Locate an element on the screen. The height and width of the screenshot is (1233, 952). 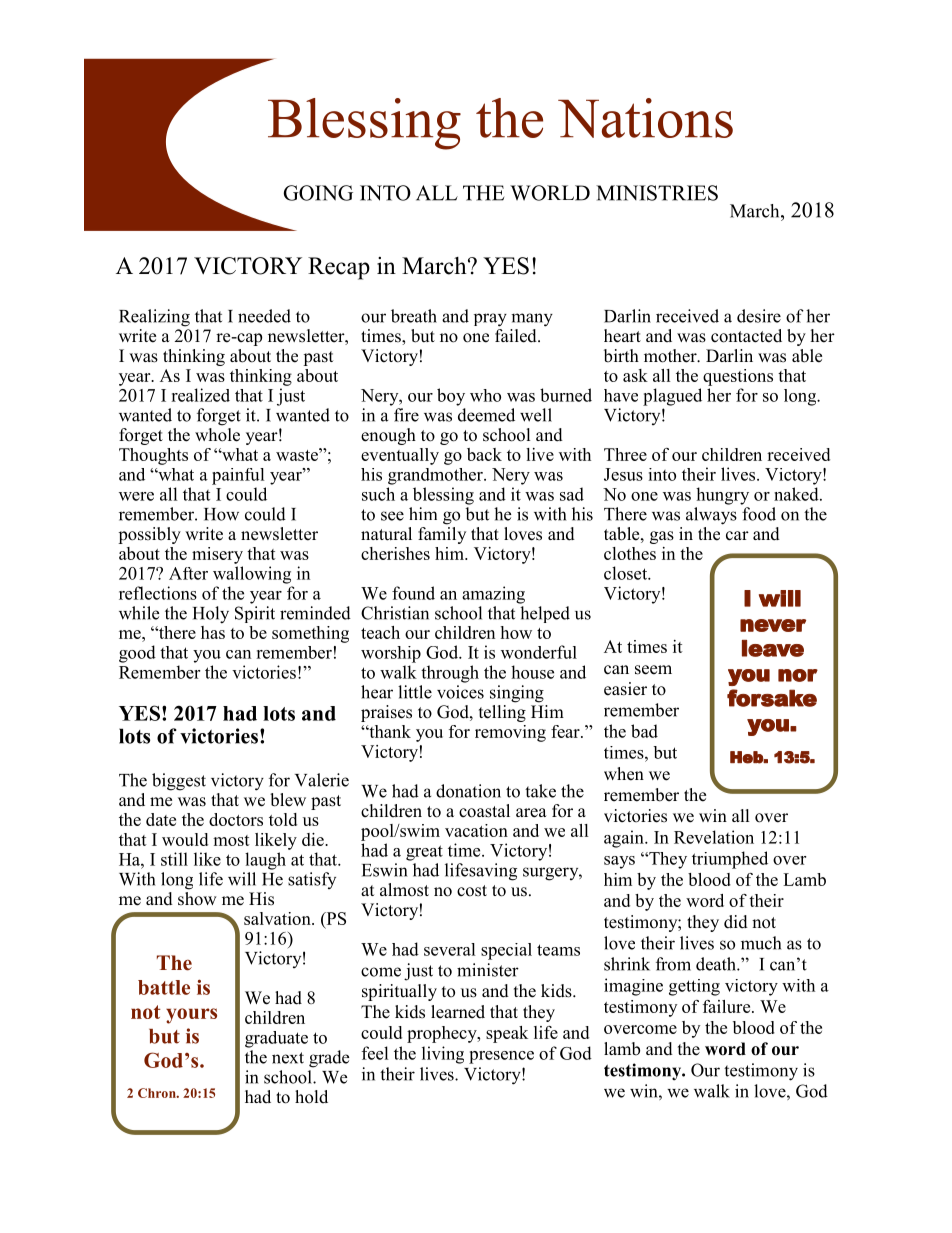
bad is located at coordinates (644, 731).
